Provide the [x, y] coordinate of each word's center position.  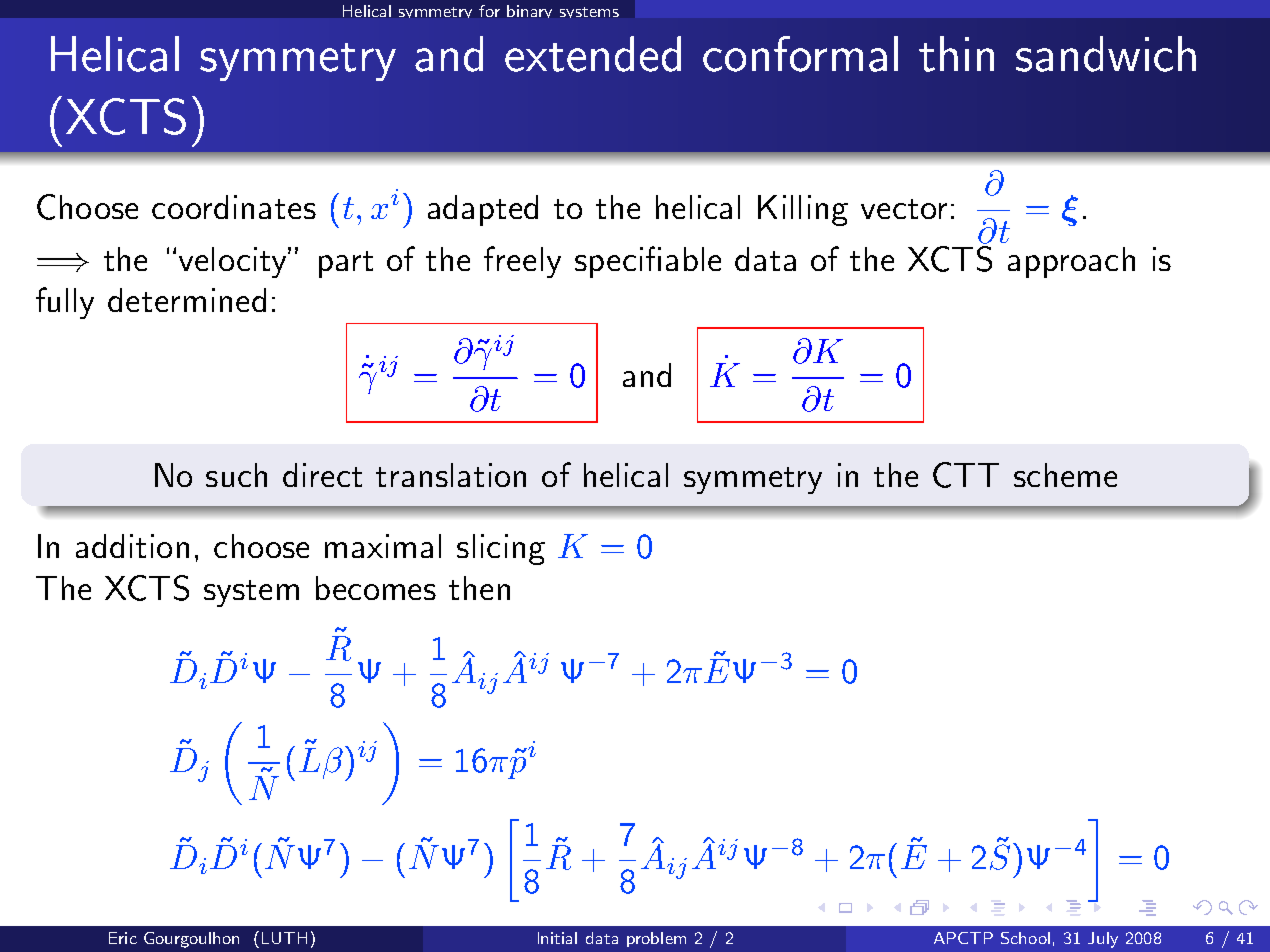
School [1025, 938]
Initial [557, 938]
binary [529, 11]
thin [956, 54]
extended [593, 54]
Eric [123, 938]
